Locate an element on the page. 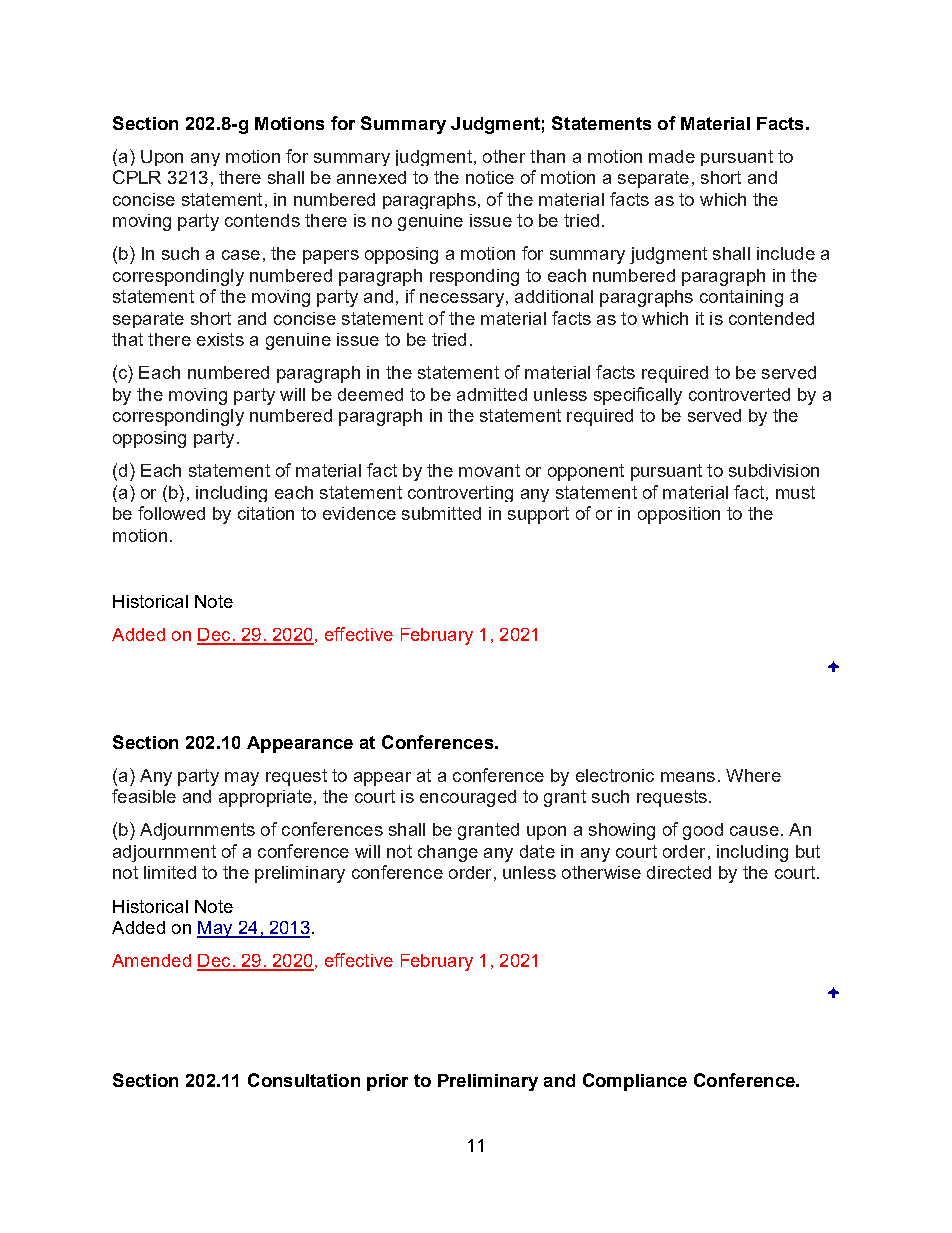 The width and height of the document is (952, 1233). opposition is located at coordinates (679, 515).
